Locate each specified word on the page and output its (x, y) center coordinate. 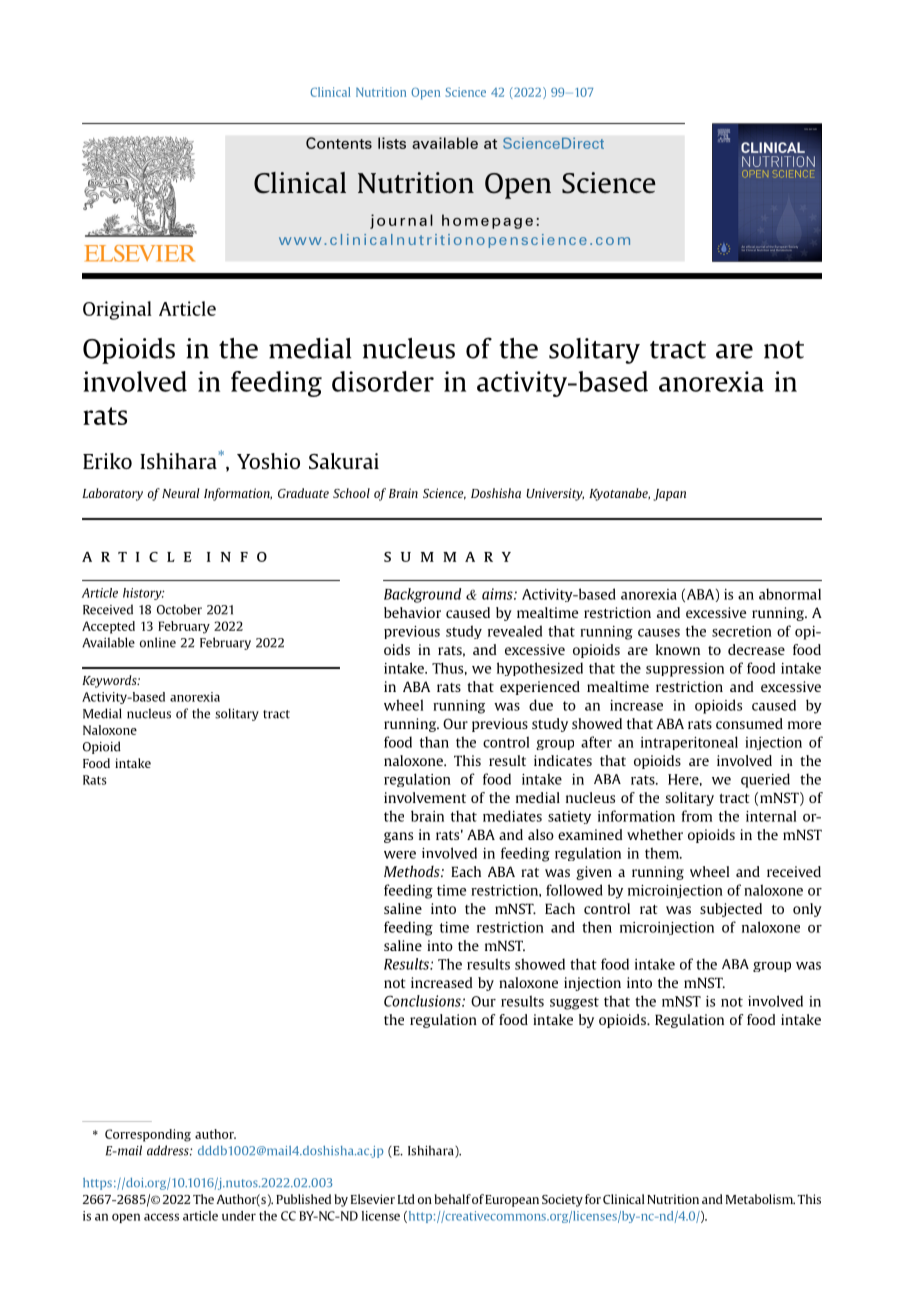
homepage (487, 221)
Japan (669, 495)
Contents (339, 143)
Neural (181, 493)
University (555, 494)
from (696, 816)
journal (401, 221)
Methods (413, 871)
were (400, 855)
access (161, 1217)
